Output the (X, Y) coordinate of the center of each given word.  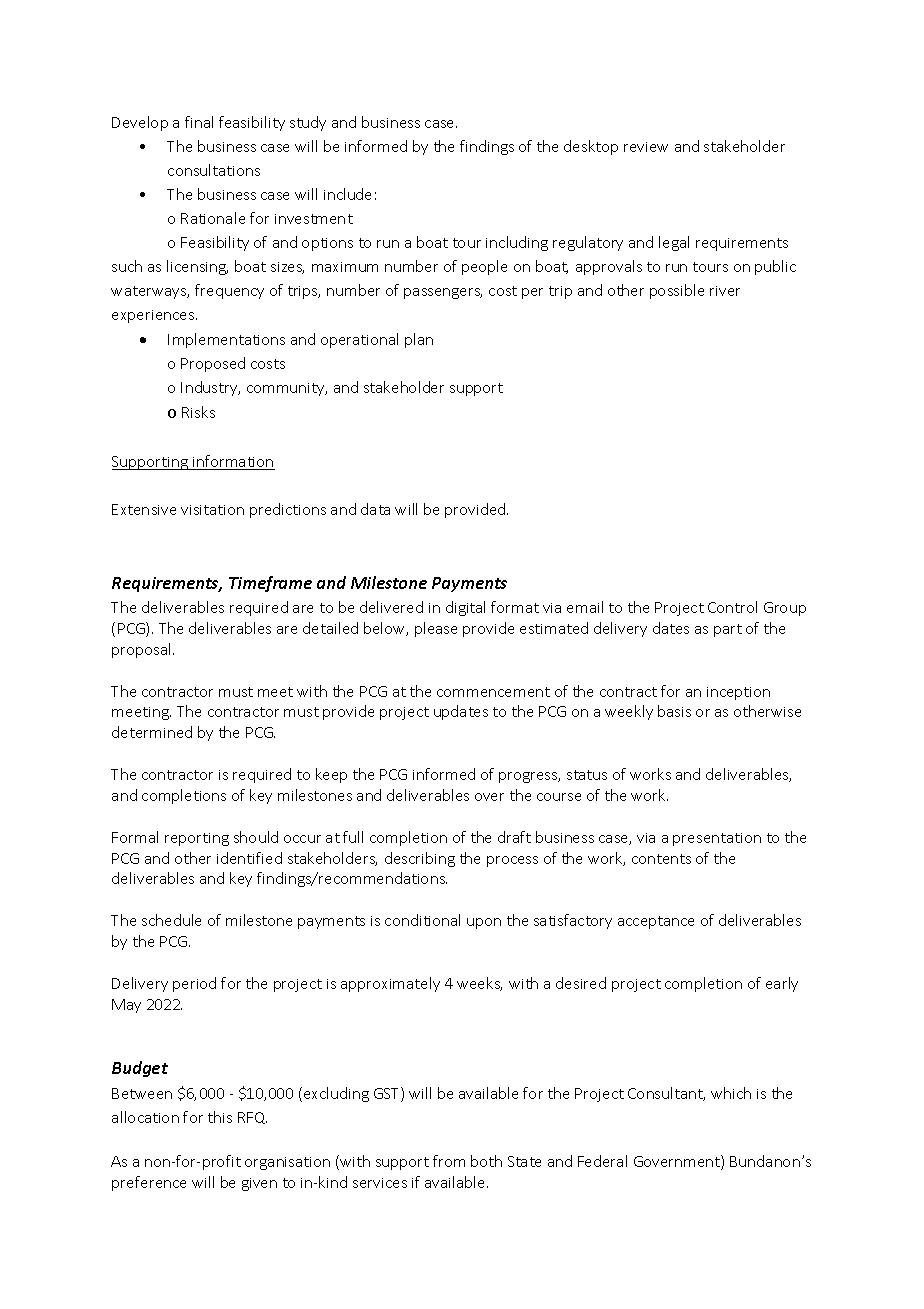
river (725, 291)
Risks (198, 412)
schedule (171, 920)
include (347, 194)
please (436, 629)
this (220, 1117)
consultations (214, 170)
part (728, 630)
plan (419, 340)
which (731, 1093)
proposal (143, 650)
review (646, 147)
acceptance (656, 922)
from (449, 1161)
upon (484, 923)
